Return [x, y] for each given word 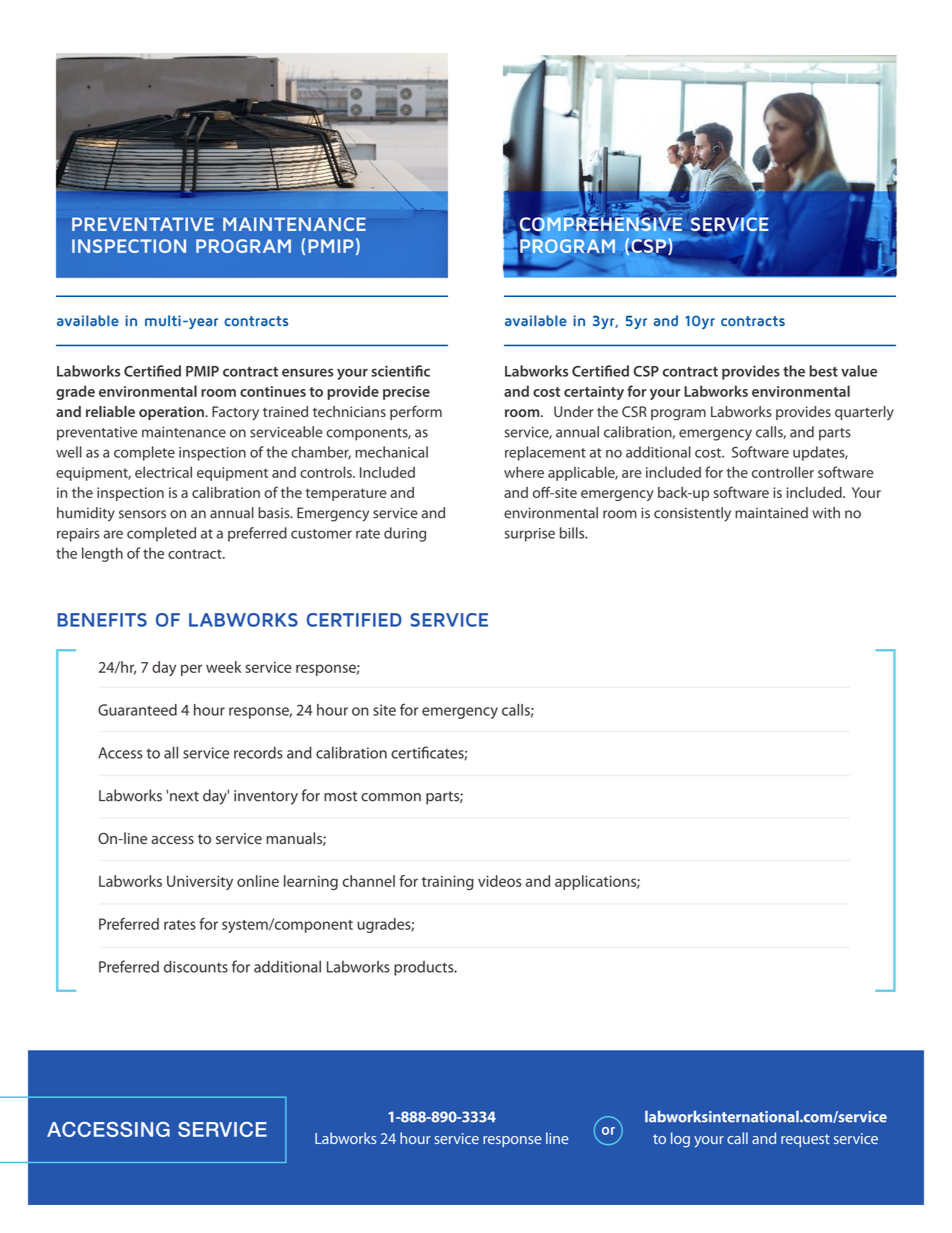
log [680, 1140]
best [823, 371]
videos [500, 881]
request [805, 1140]
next [184, 796]
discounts [196, 966]
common [391, 797]
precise [406, 393]
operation [171, 413]
